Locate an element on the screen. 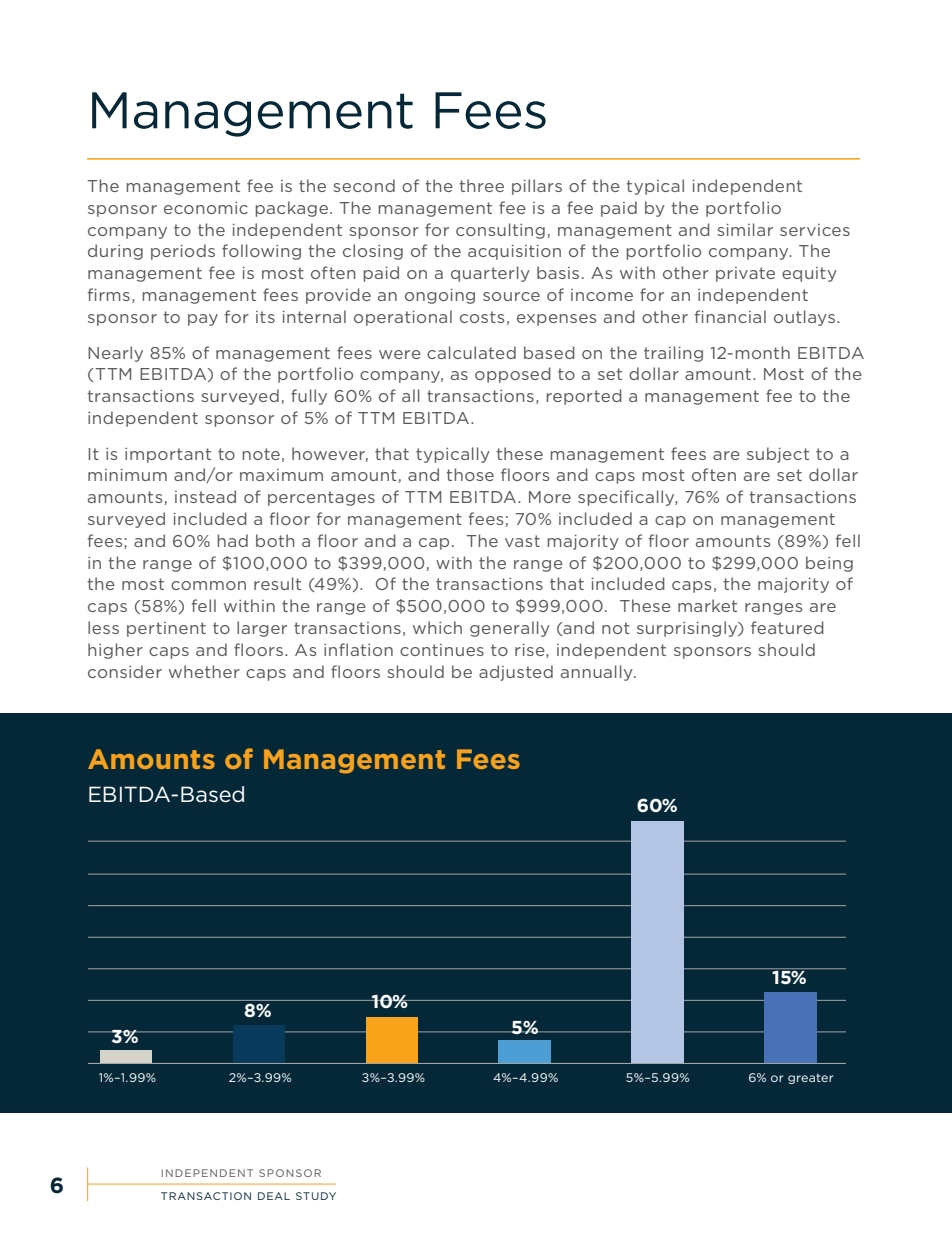 The image size is (952, 1233). important is located at coordinates (168, 455).
